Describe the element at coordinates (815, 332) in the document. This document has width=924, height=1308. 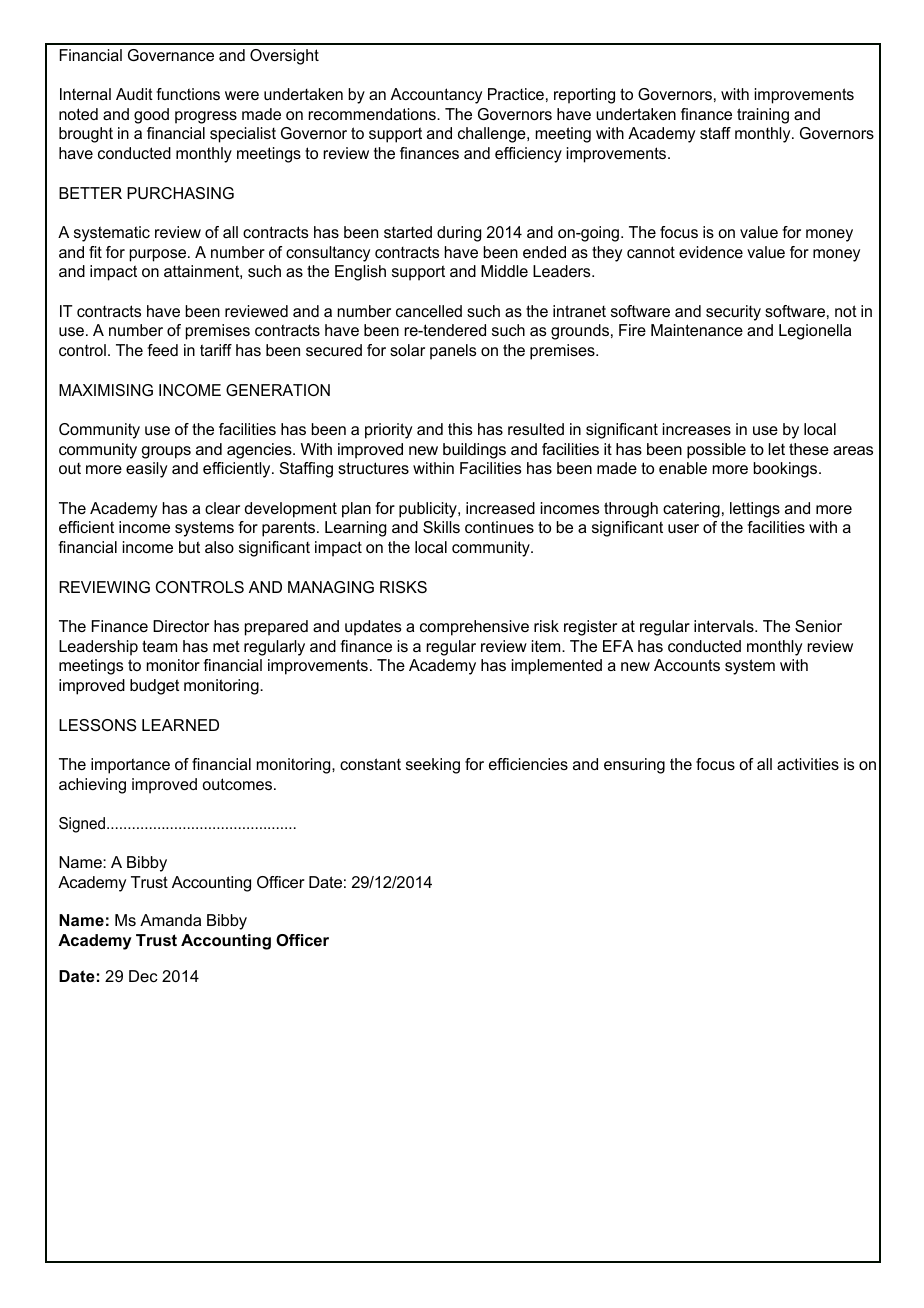
I see `Legionella` at that location.
